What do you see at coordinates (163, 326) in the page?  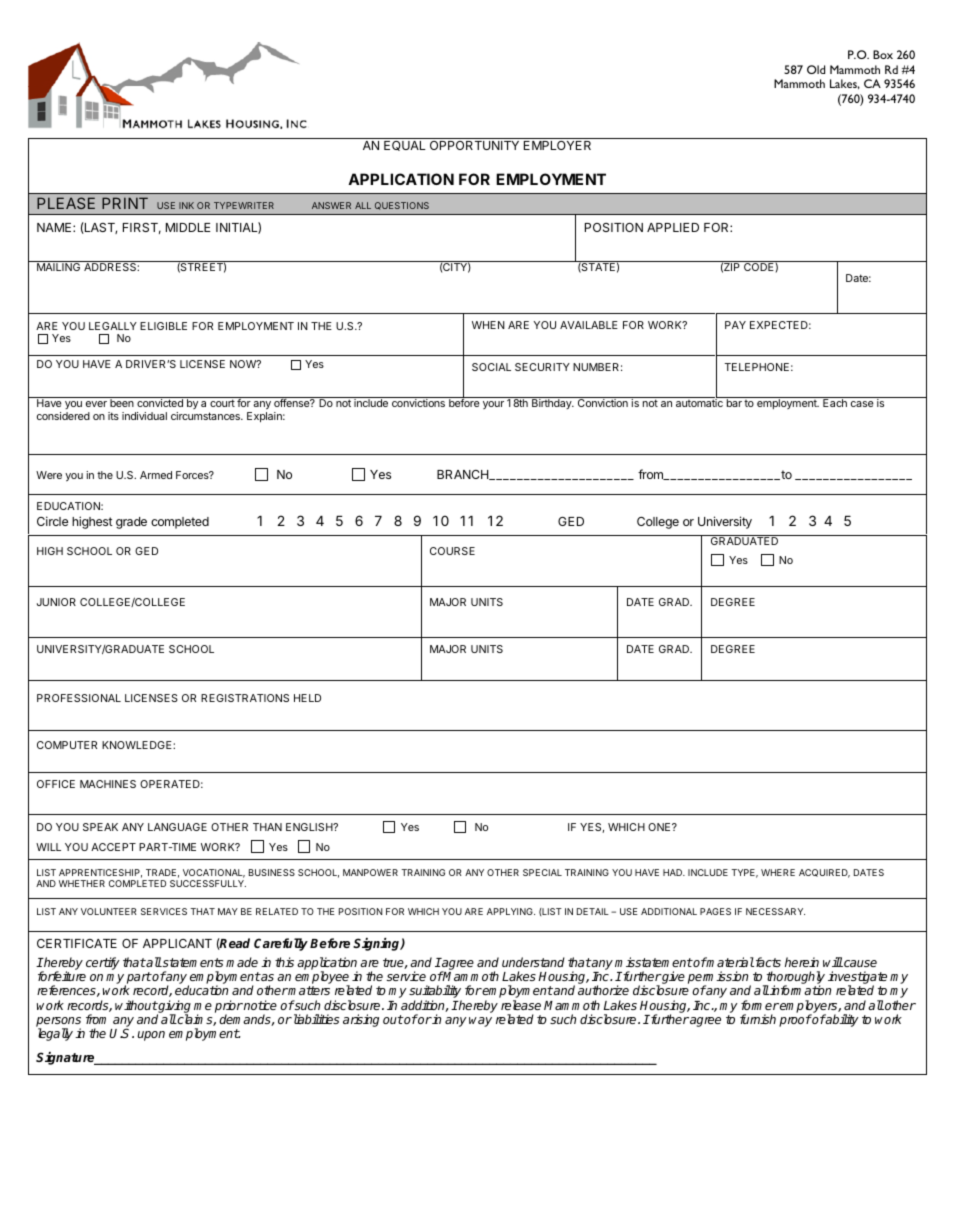 I see `ELIGIBLE` at bounding box center [163, 326].
